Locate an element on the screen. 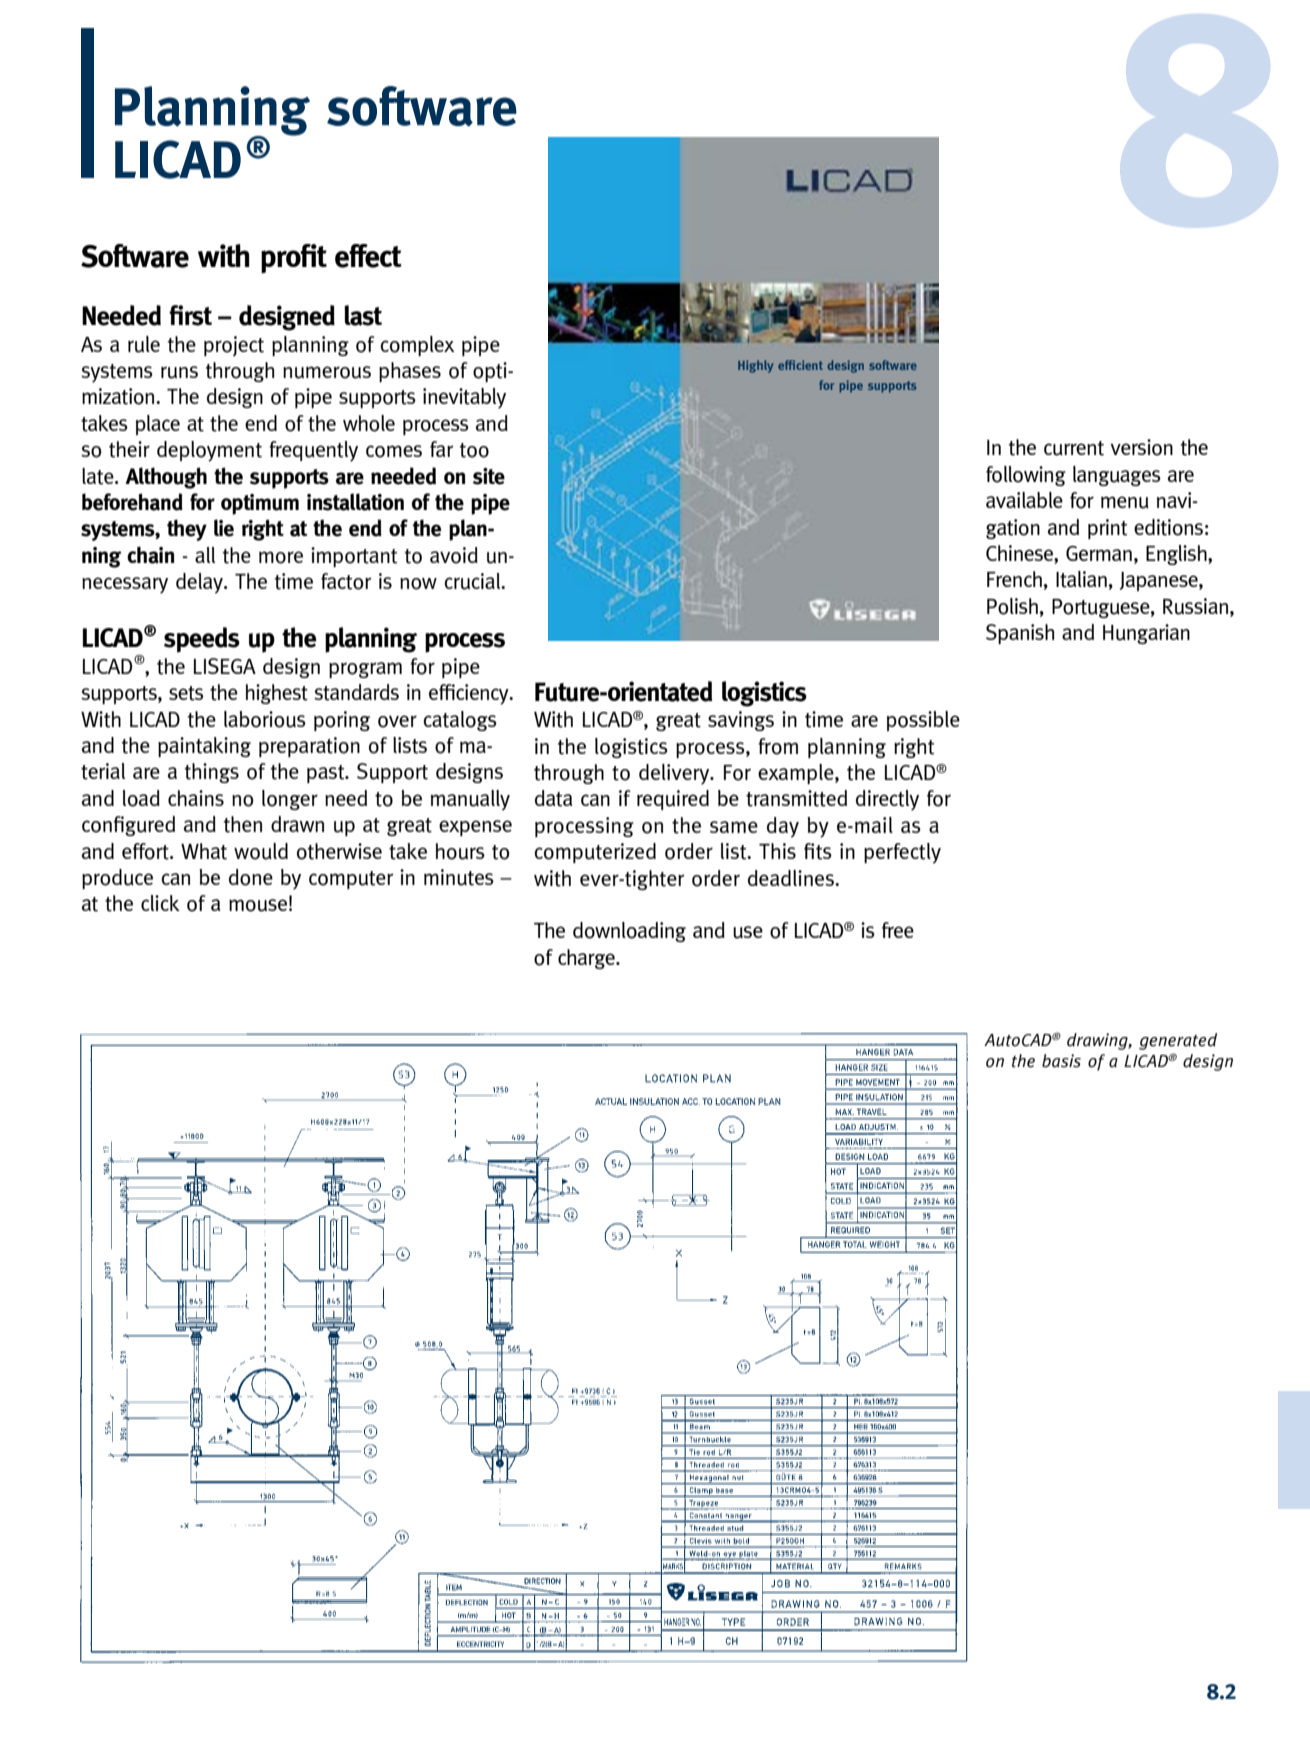  Italian is located at coordinates (1081, 579).
